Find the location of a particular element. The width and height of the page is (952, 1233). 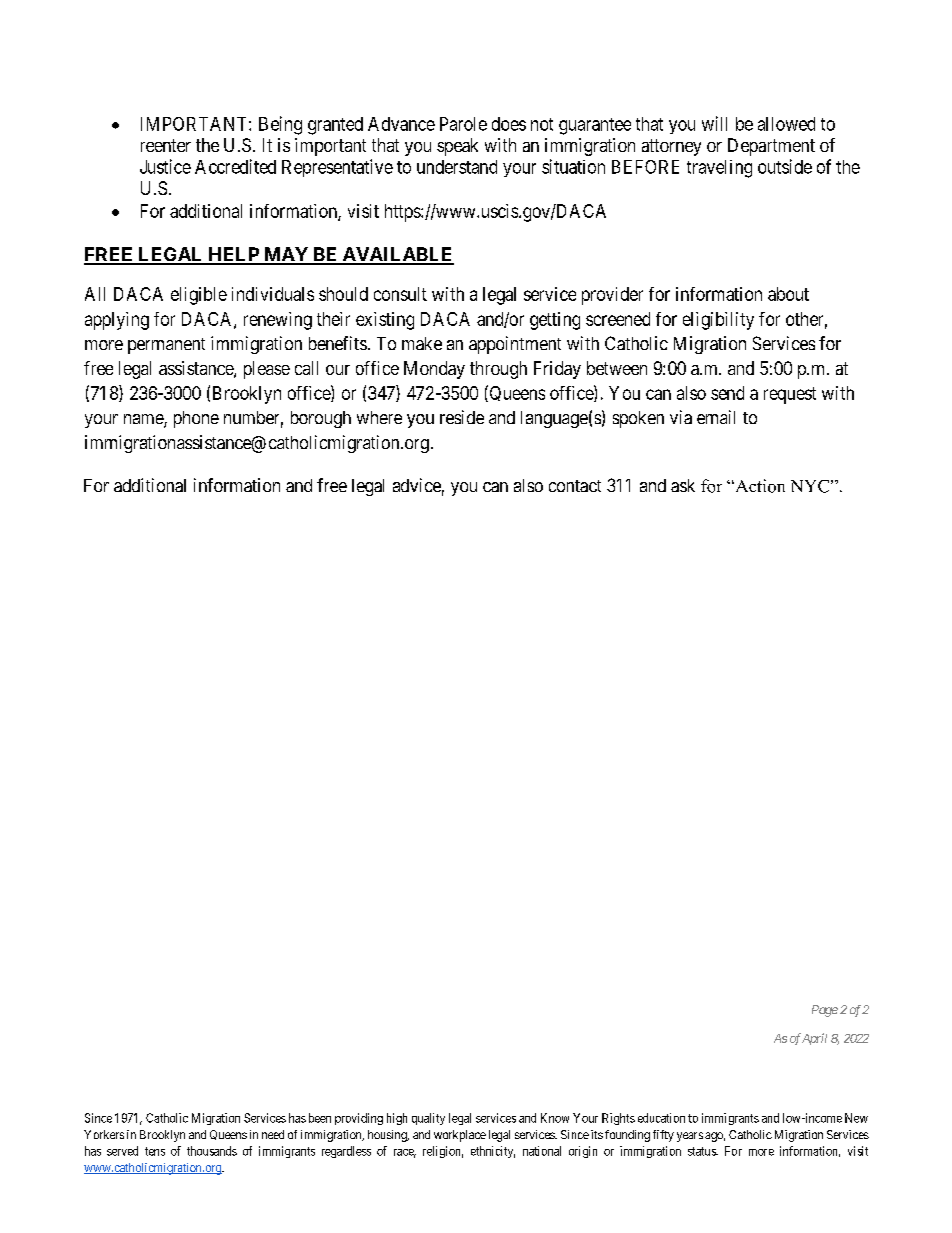

thousands is located at coordinates (212, 1151).
